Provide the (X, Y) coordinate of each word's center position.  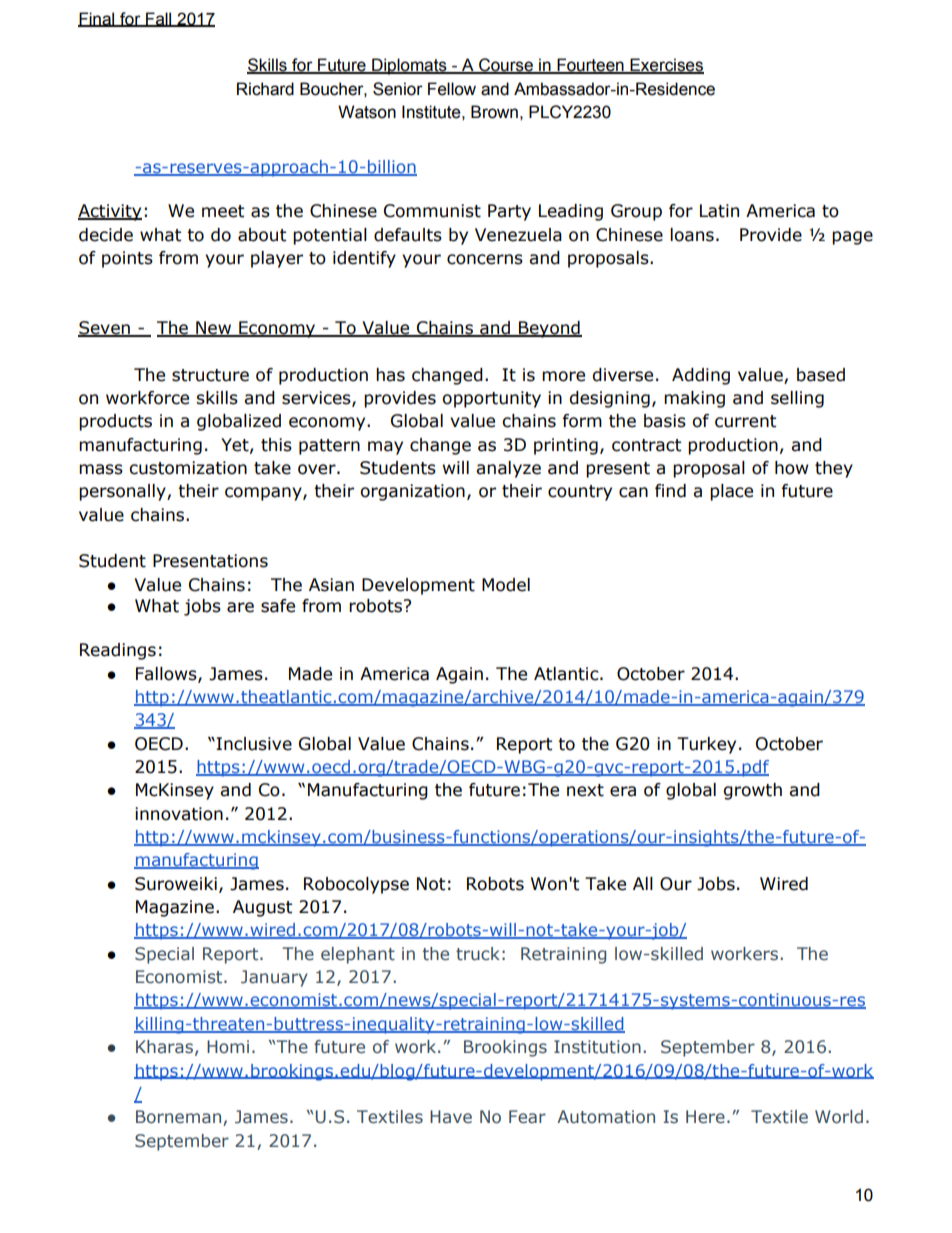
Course (506, 66)
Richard (265, 89)
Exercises (666, 66)
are (240, 607)
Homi (228, 1046)
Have (451, 1116)
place (731, 492)
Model (506, 585)
